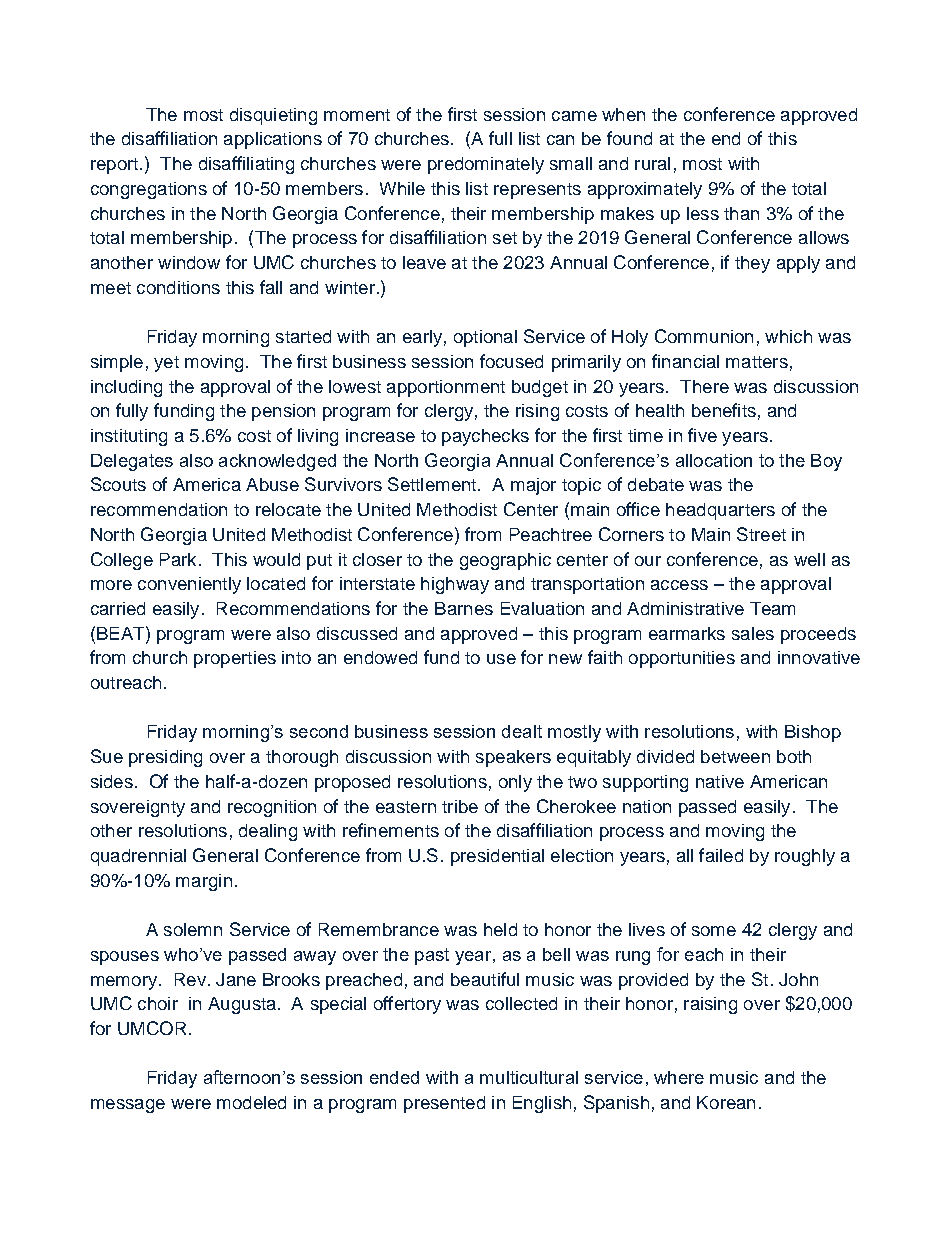 This screenshot has height=1233, width=952. I want to click on Korean, so click(726, 1102).
